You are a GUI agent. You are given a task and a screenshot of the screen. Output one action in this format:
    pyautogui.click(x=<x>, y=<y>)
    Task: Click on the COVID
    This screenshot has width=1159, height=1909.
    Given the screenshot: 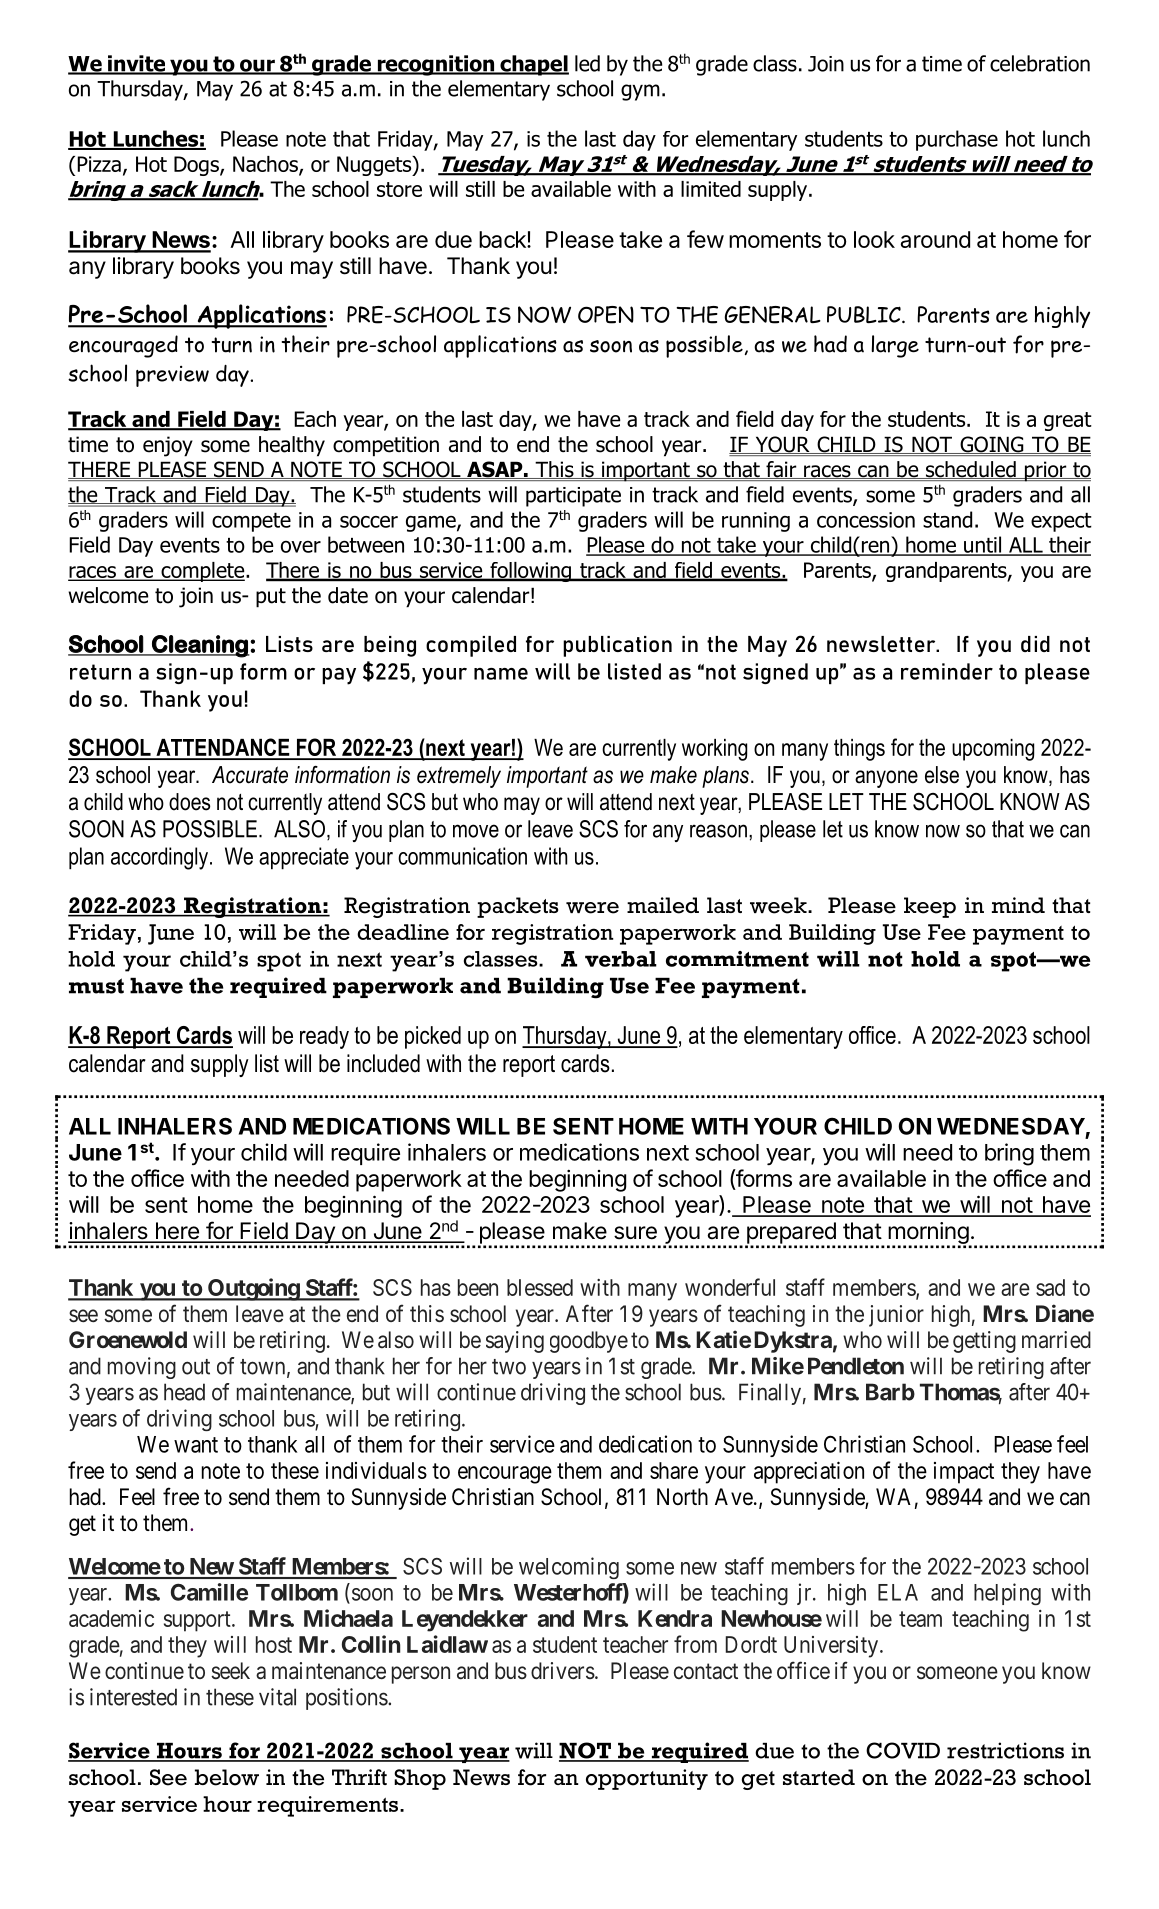 What is the action you would take?
    pyautogui.click(x=903, y=1750)
